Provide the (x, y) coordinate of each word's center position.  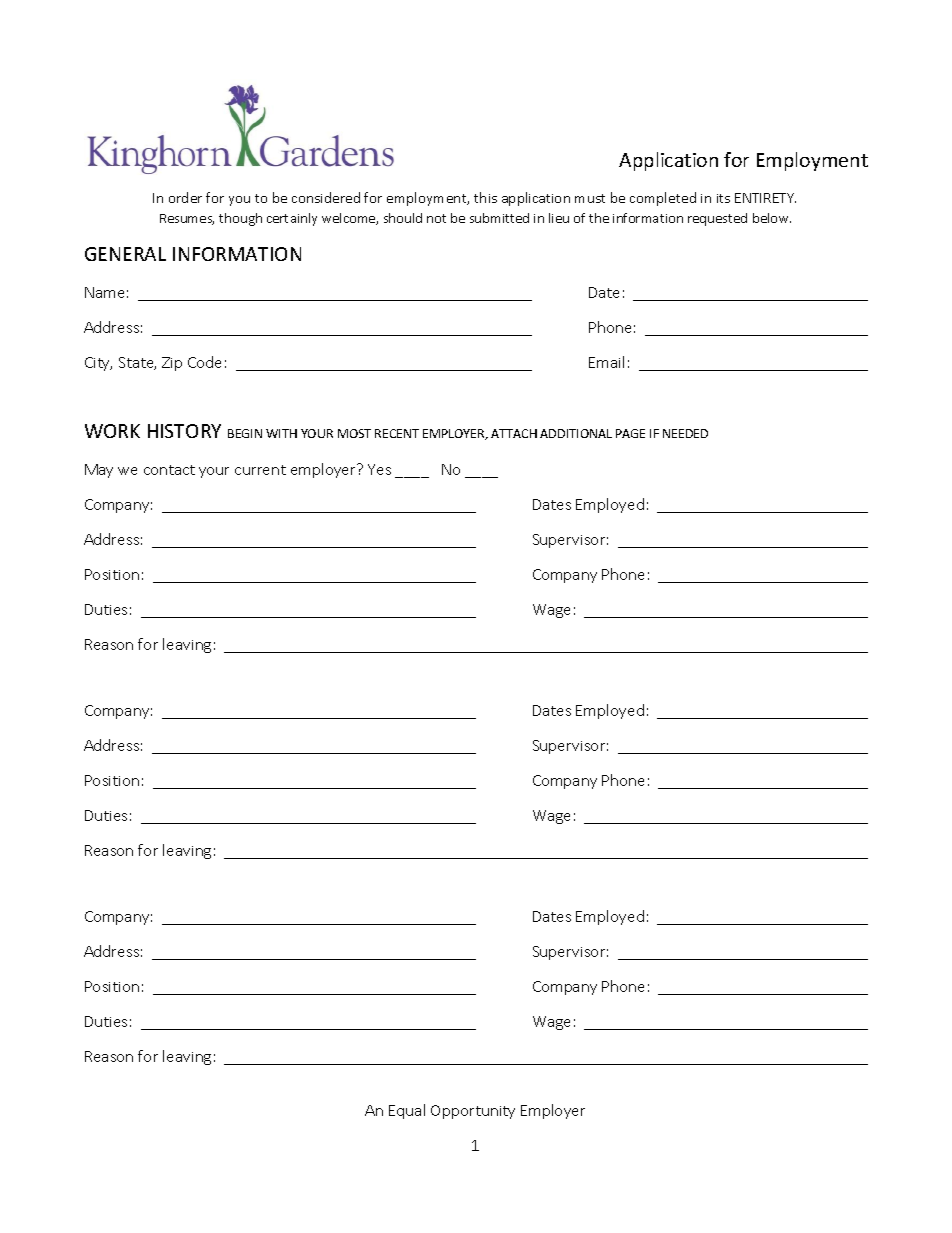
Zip (172, 364)
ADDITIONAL (576, 433)
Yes (379, 469)
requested (717, 219)
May (99, 471)
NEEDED (685, 433)
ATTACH (514, 433)
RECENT (397, 433)
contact (169, 470)
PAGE (630, 433)
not (436, 218)
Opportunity (473, 1112)
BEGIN (245, 433)
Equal (407, 1111)
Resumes (187, 219)
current (260, 470)
